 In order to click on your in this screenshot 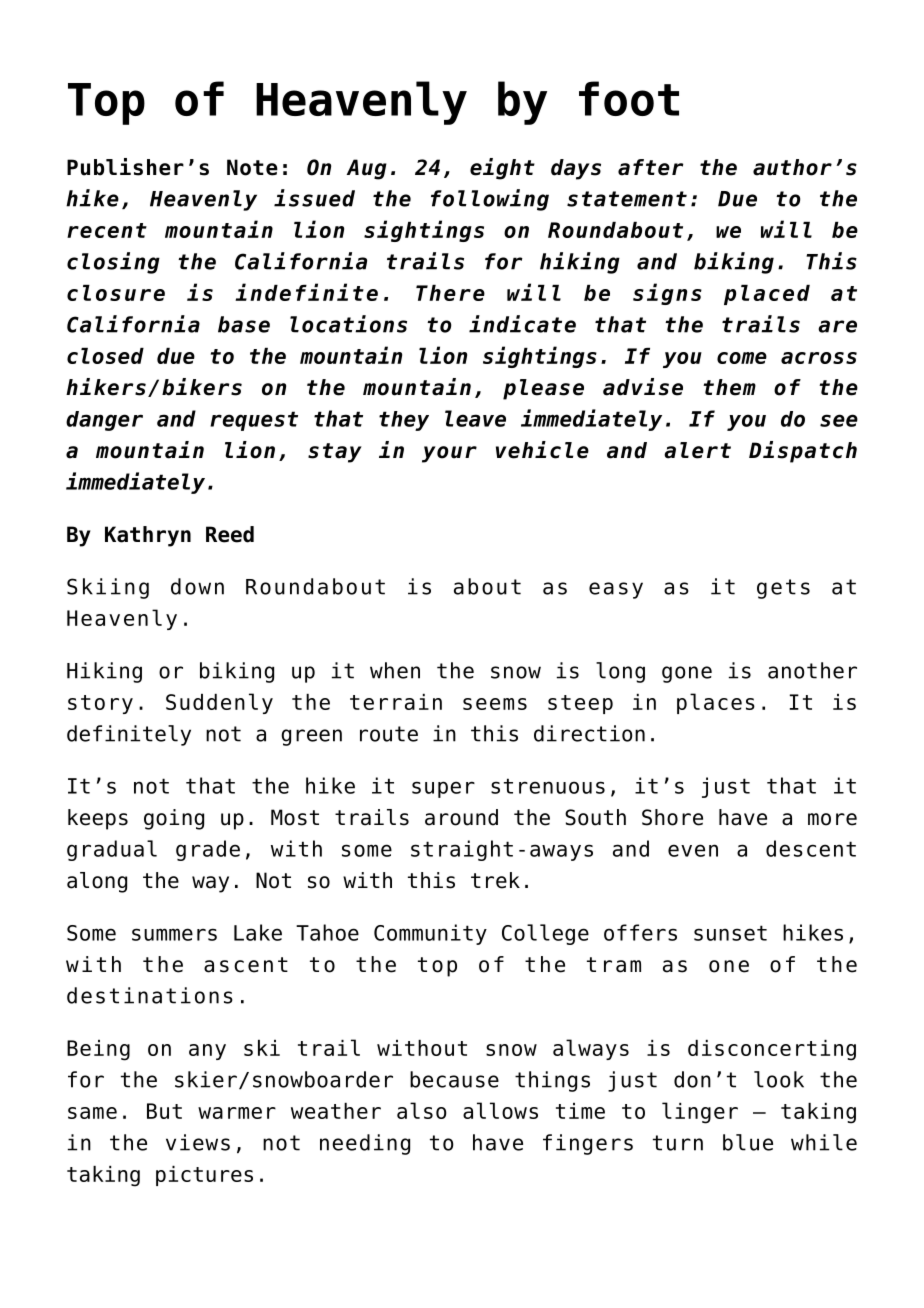, I will do `click(449, 454)`.
